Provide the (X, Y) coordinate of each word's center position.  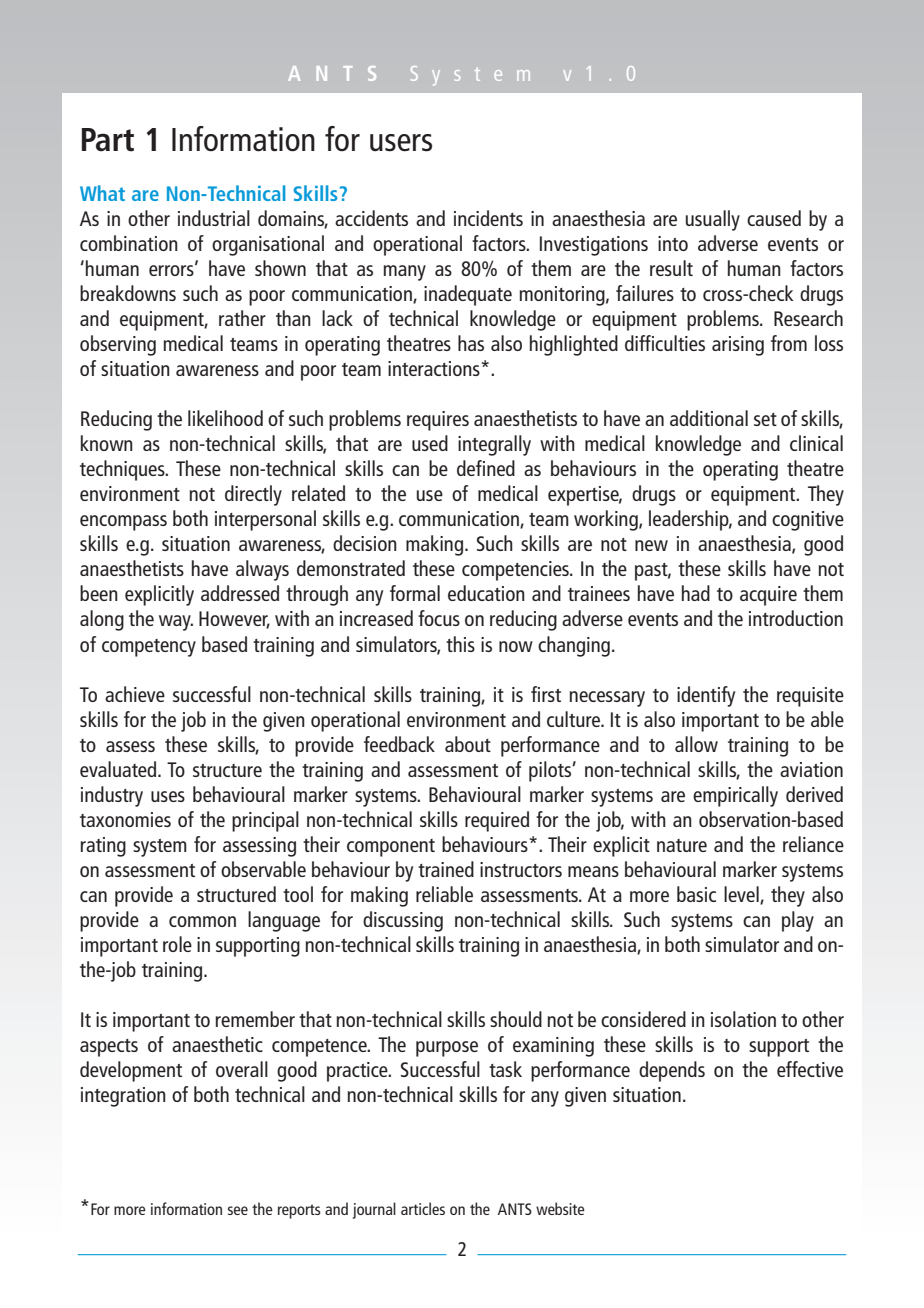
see (238, 1210)
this (460, 644)
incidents (488, 218)
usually (713, 220)
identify (706, 696)
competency (149, 648)
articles (423, 1208)
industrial (214, 218)
